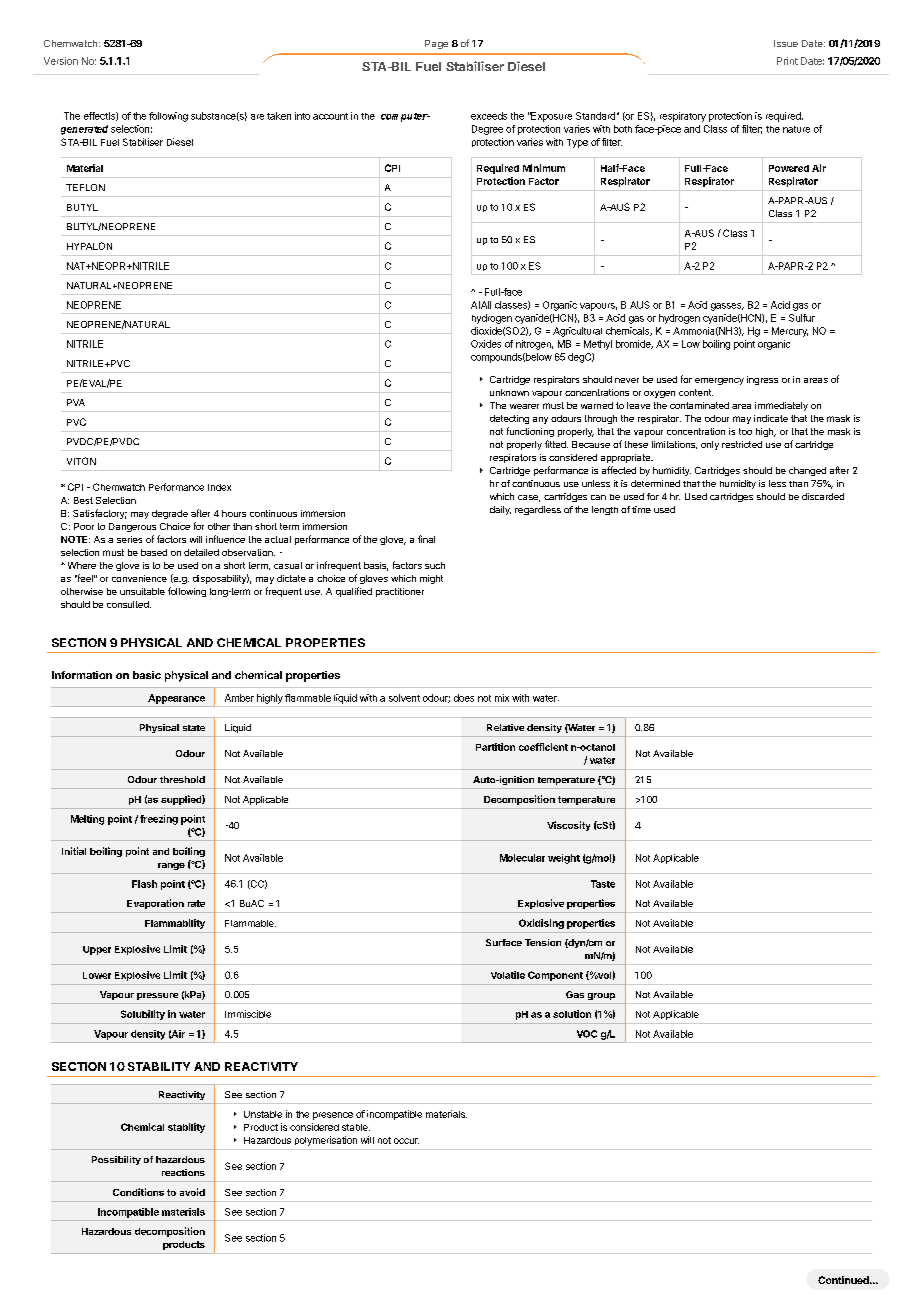 The width and height of the screenshot is (924, 1308). What do you see at coordinates (787, 61) in the screenshot?
I see `Print` at bounding box center [787, 61].
